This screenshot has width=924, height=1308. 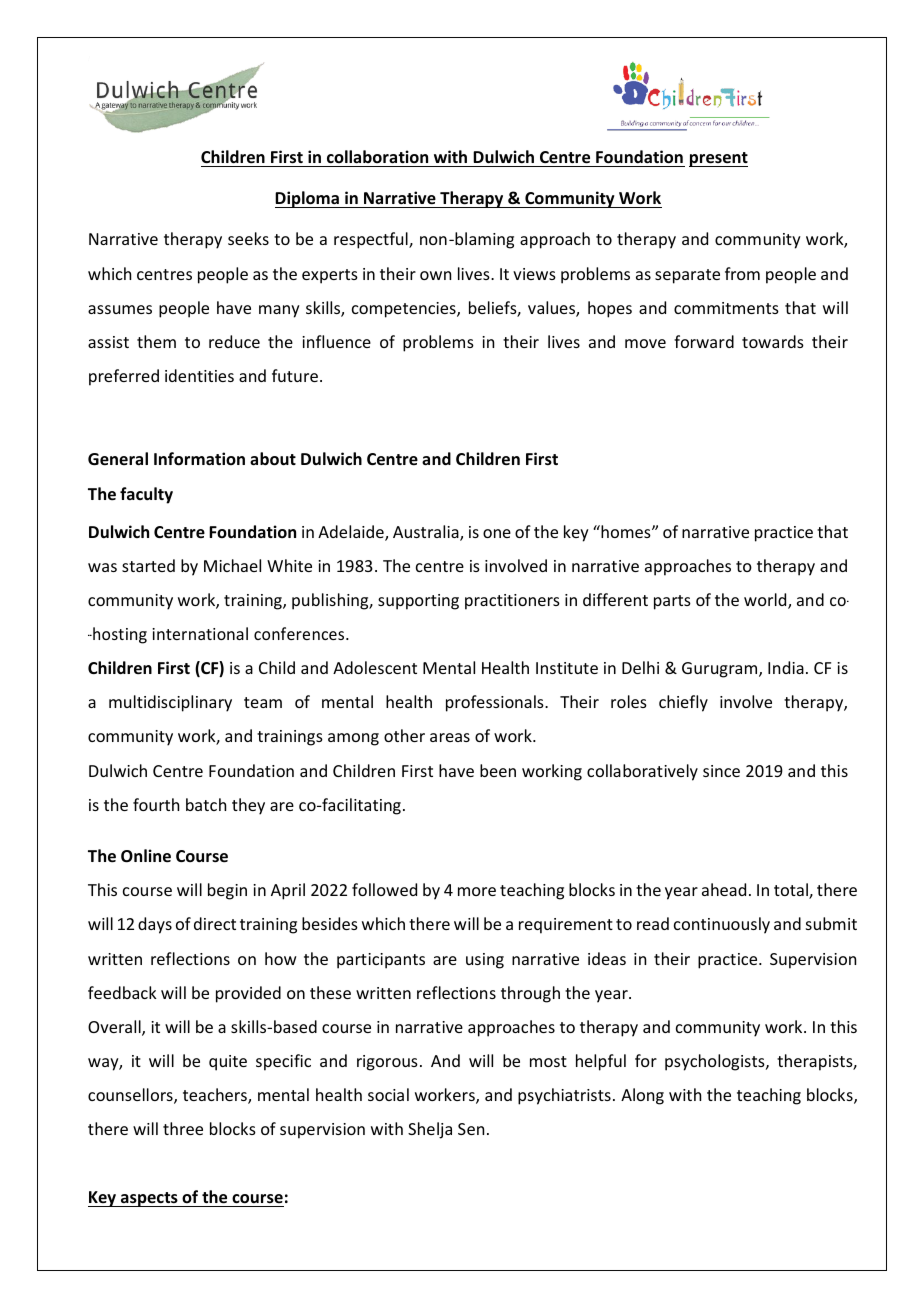 I want to click on present, so click(x=718, y=159).
